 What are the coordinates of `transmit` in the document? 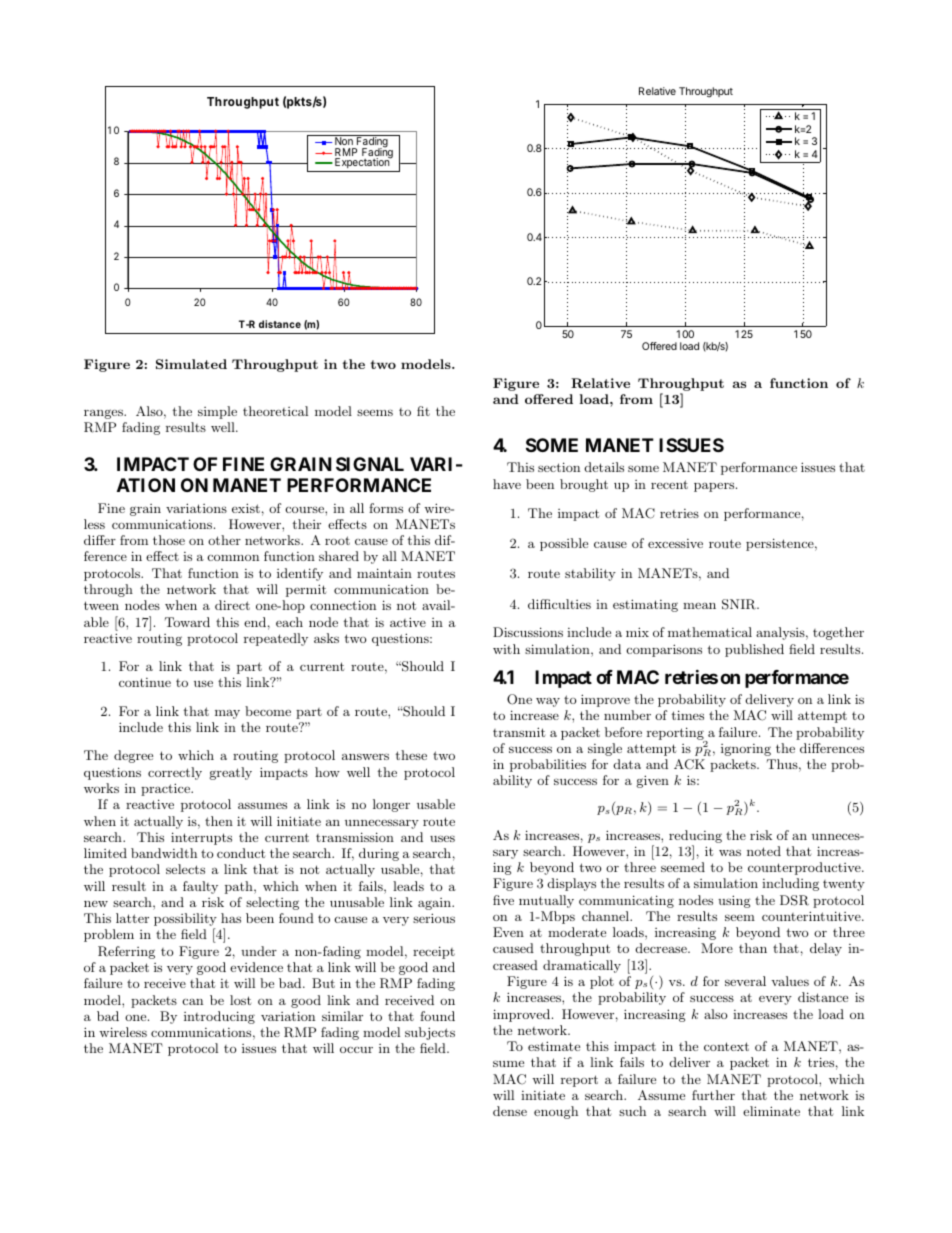 It's located at (519, 732).
